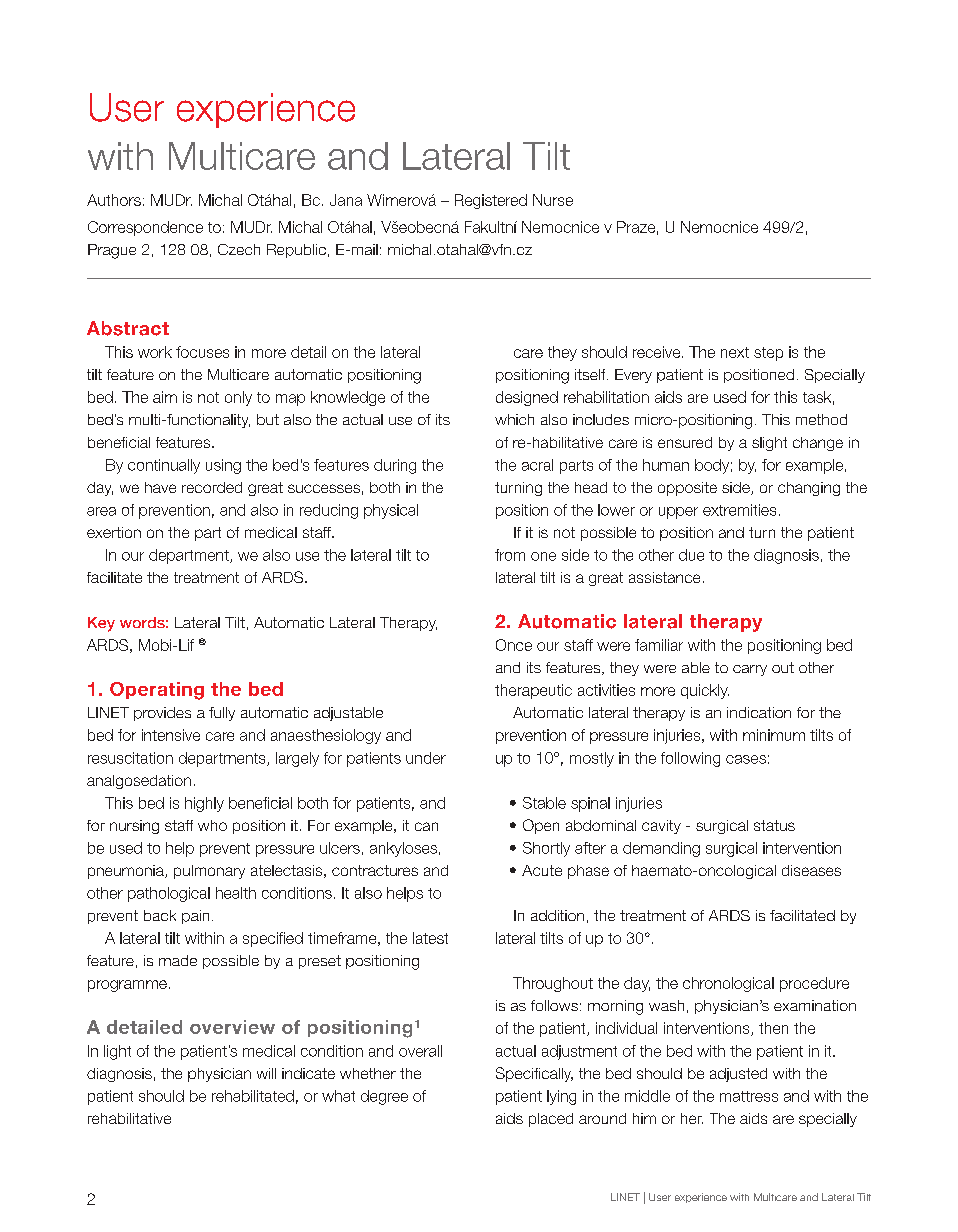 This image has width=958, height=1232. Describe the element at coordinates (253, 1096) in the image. I see `rehabilitated` at that location.
